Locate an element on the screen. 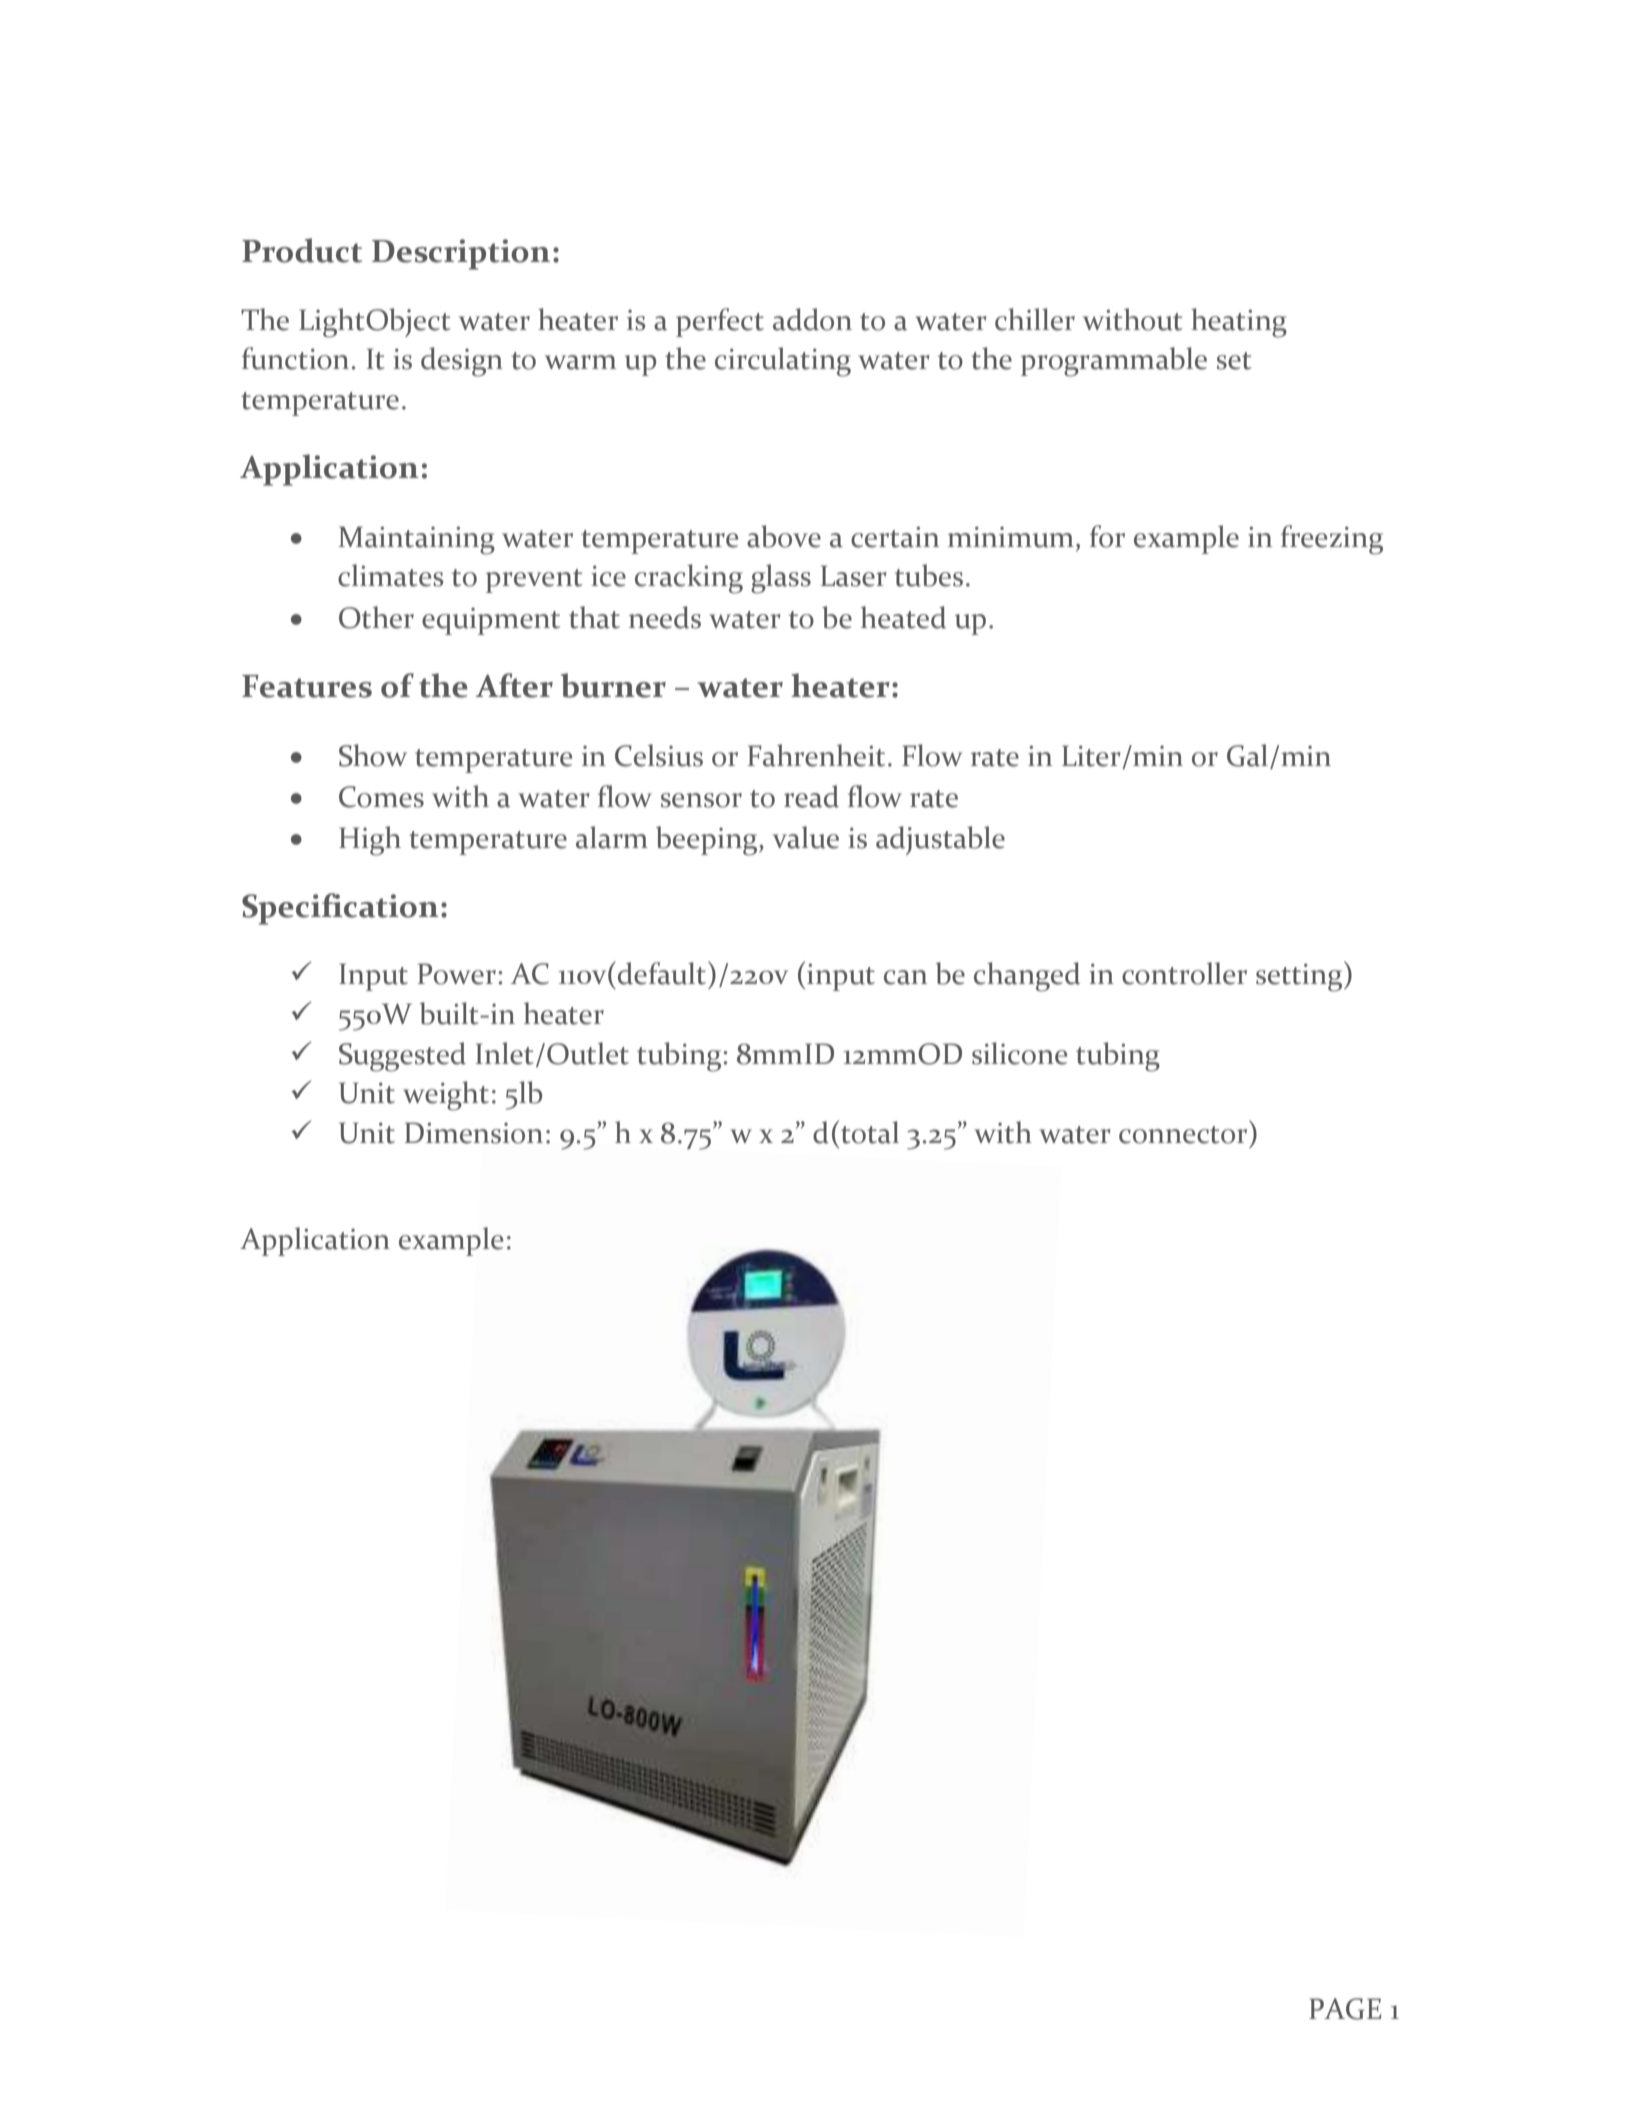 The width and height of the screenshot is (1640, 2123). Description is located at coordinates (461, 254).
